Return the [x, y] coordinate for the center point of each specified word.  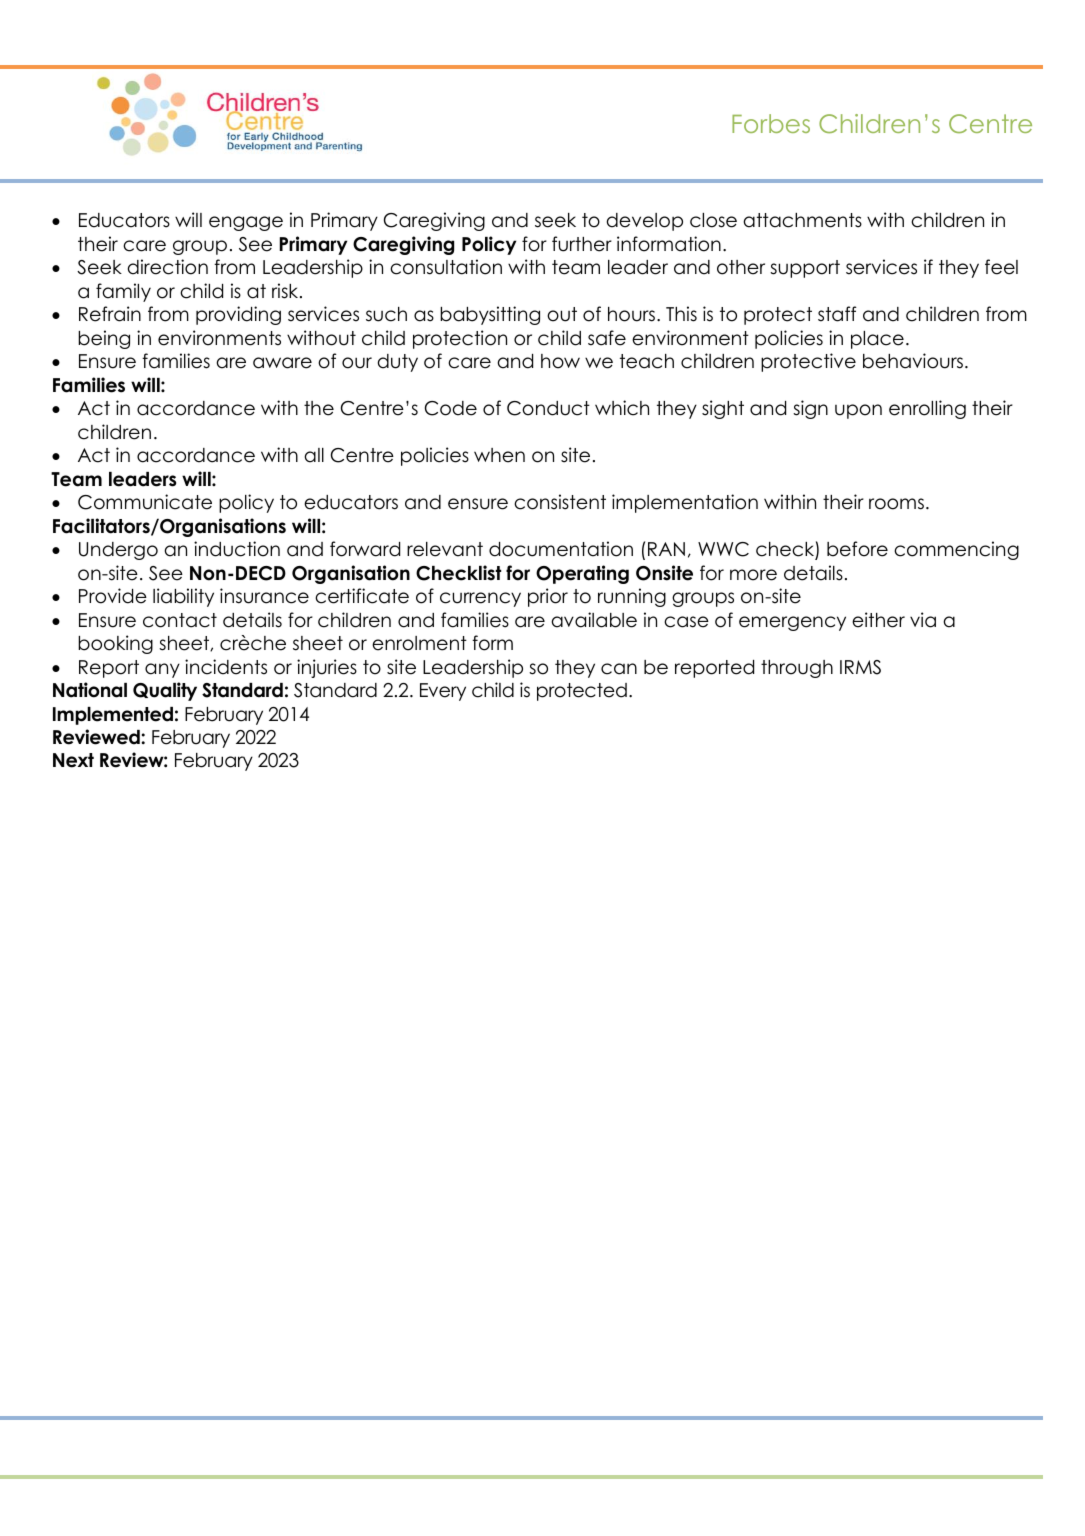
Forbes [771, 123]
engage [246, 223]
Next [73, 760]
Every [443, 692]
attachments [802, 220]
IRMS [860, 667]
